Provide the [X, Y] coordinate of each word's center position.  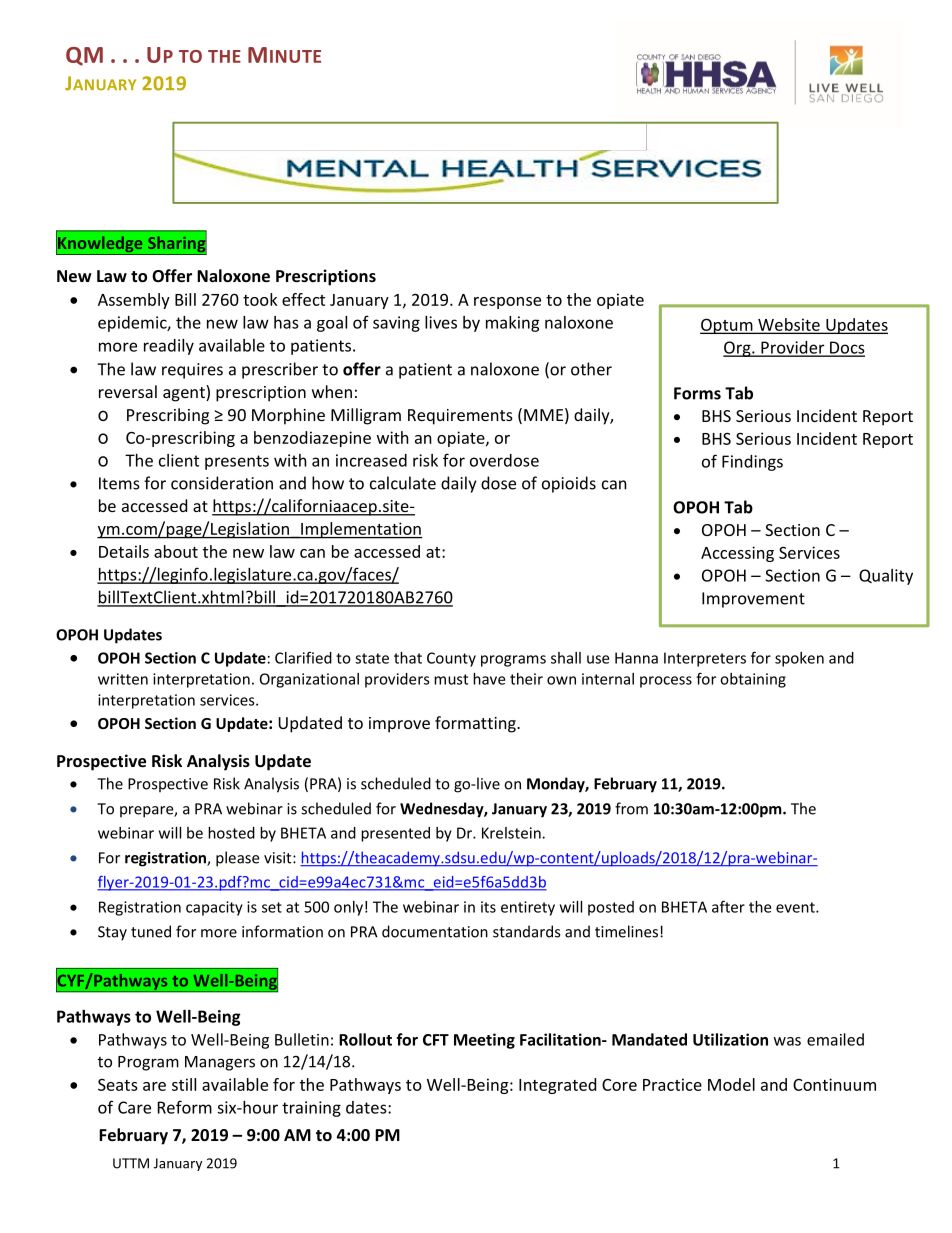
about [176, 551]
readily [169, 347]
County [451, 659]
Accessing [737, 554]
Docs [846, 348]
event [796, 907]
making [513, 324]
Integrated [557, 1086]
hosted [231, 833]
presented [395, 834]
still [184, 1084]
